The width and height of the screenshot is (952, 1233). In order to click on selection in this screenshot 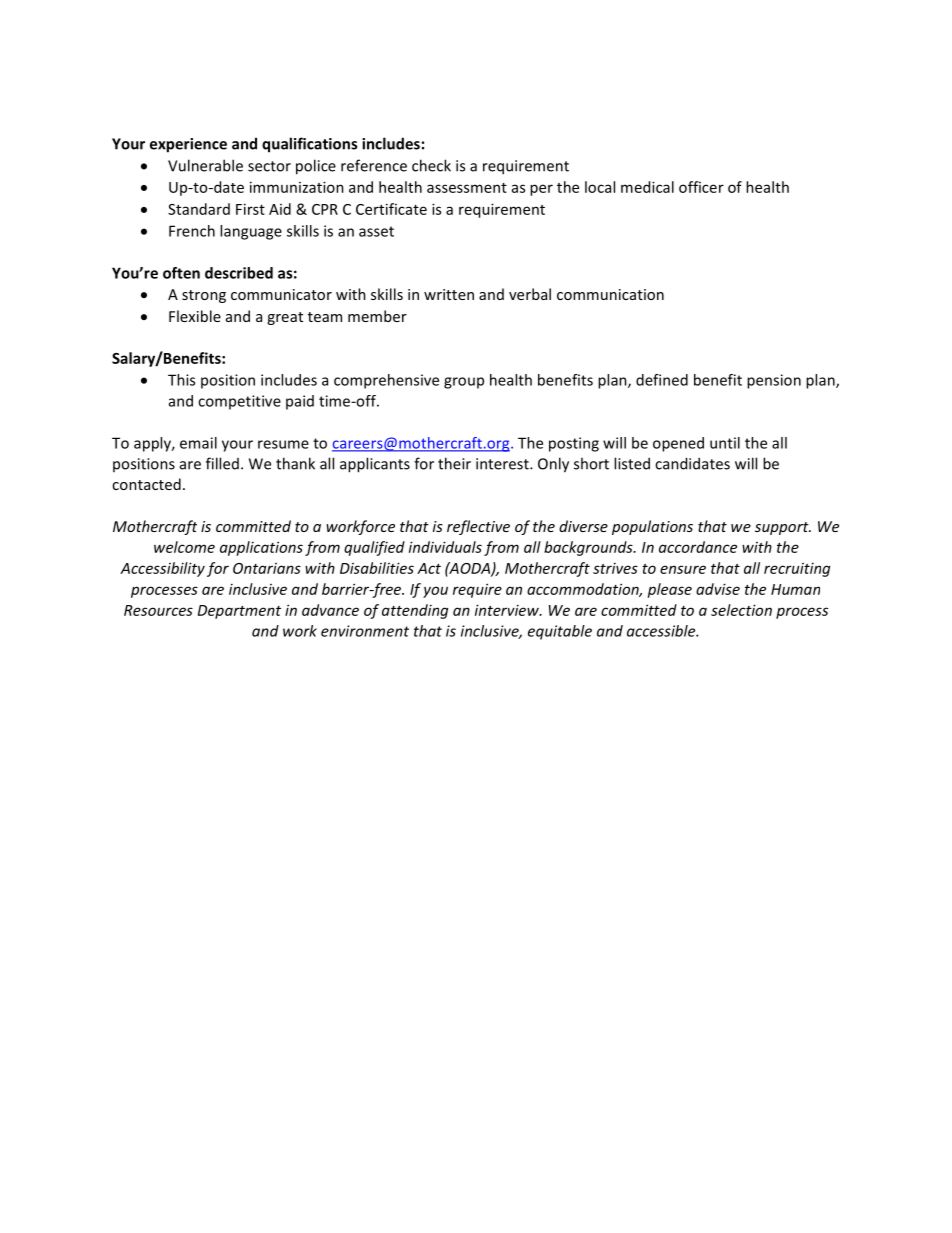, I will do `click(741, 610)`.
